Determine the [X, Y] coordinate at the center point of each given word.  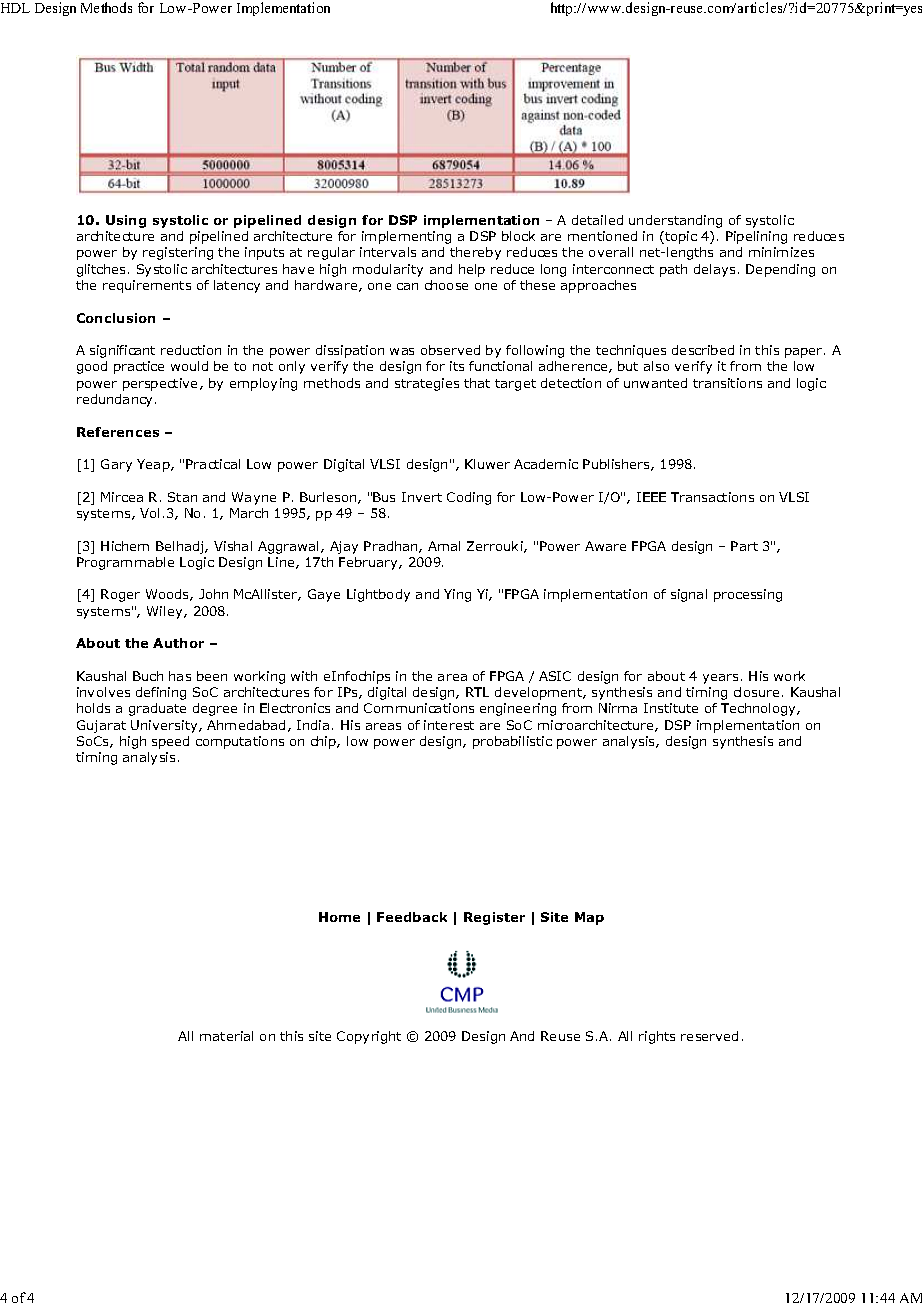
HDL [15, 8]
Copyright [369, 1037]
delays [714, 270]
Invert [422, 497]
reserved [709, 1036]
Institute [671, 708]
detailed [597, 220]
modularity [388, 270]
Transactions [712, 497]
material [226, 1036]
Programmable [125, 563]
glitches [103, 270]
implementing [406, 237]
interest [449, 725]
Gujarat [101, 726]
